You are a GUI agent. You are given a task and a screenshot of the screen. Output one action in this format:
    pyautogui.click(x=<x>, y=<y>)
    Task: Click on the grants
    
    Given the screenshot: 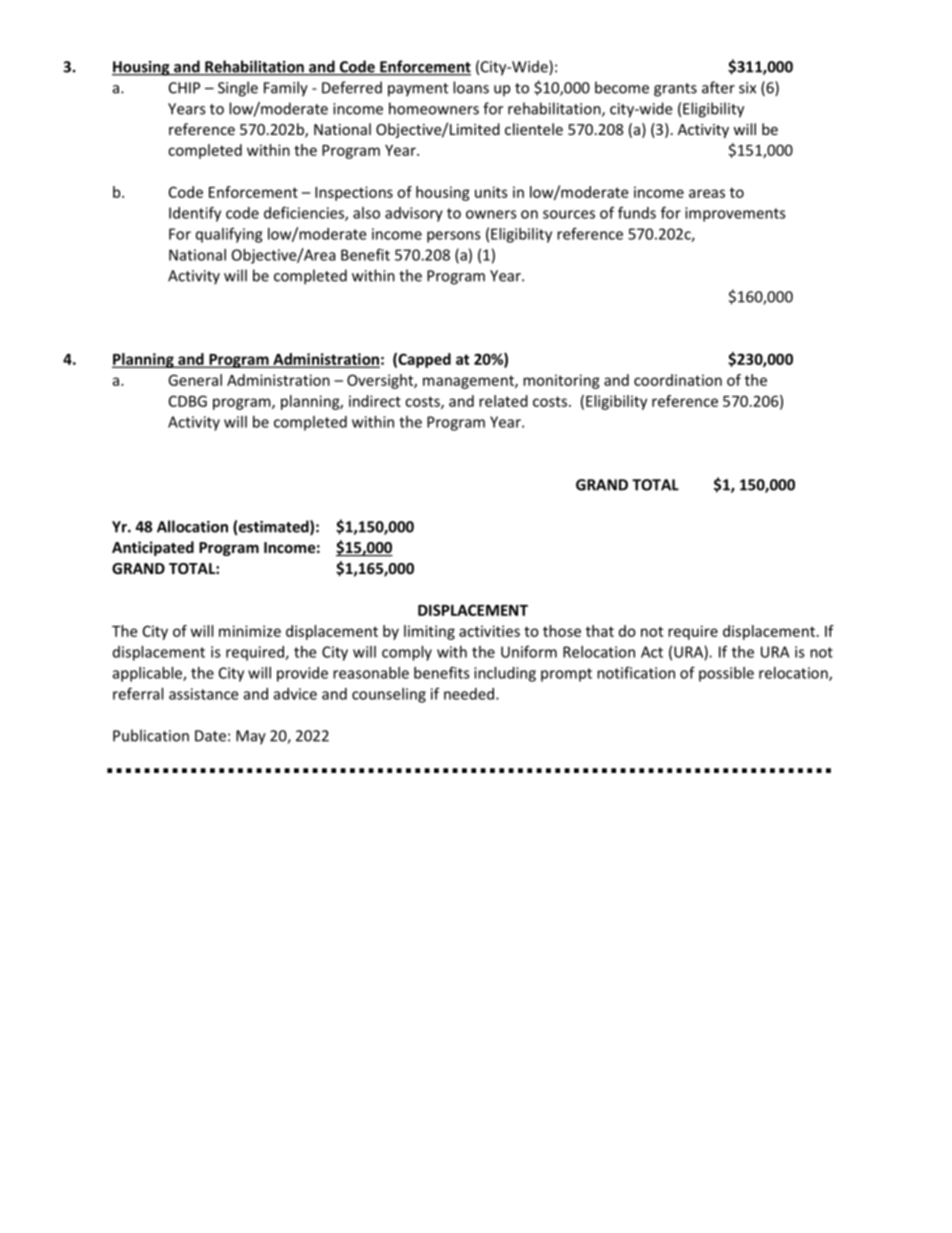 What is the action you would take?
    pyautogui.click(x=675, y=90)
